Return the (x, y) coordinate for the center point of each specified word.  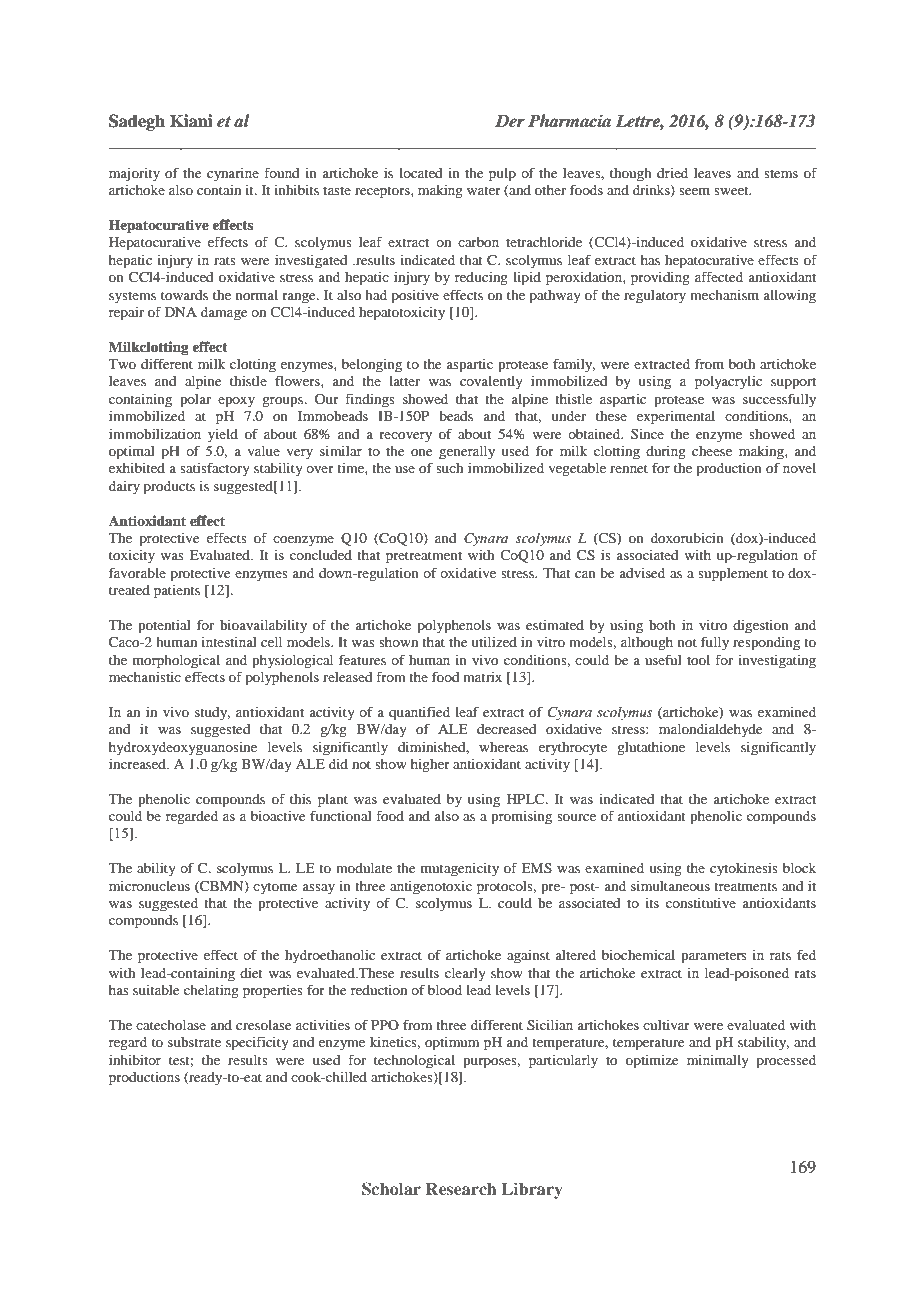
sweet (732, 190)
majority (134, 175)
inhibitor (135, 1060)
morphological (176, 662)
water (484, 190)
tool (698, 660)
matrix (482, 677)
